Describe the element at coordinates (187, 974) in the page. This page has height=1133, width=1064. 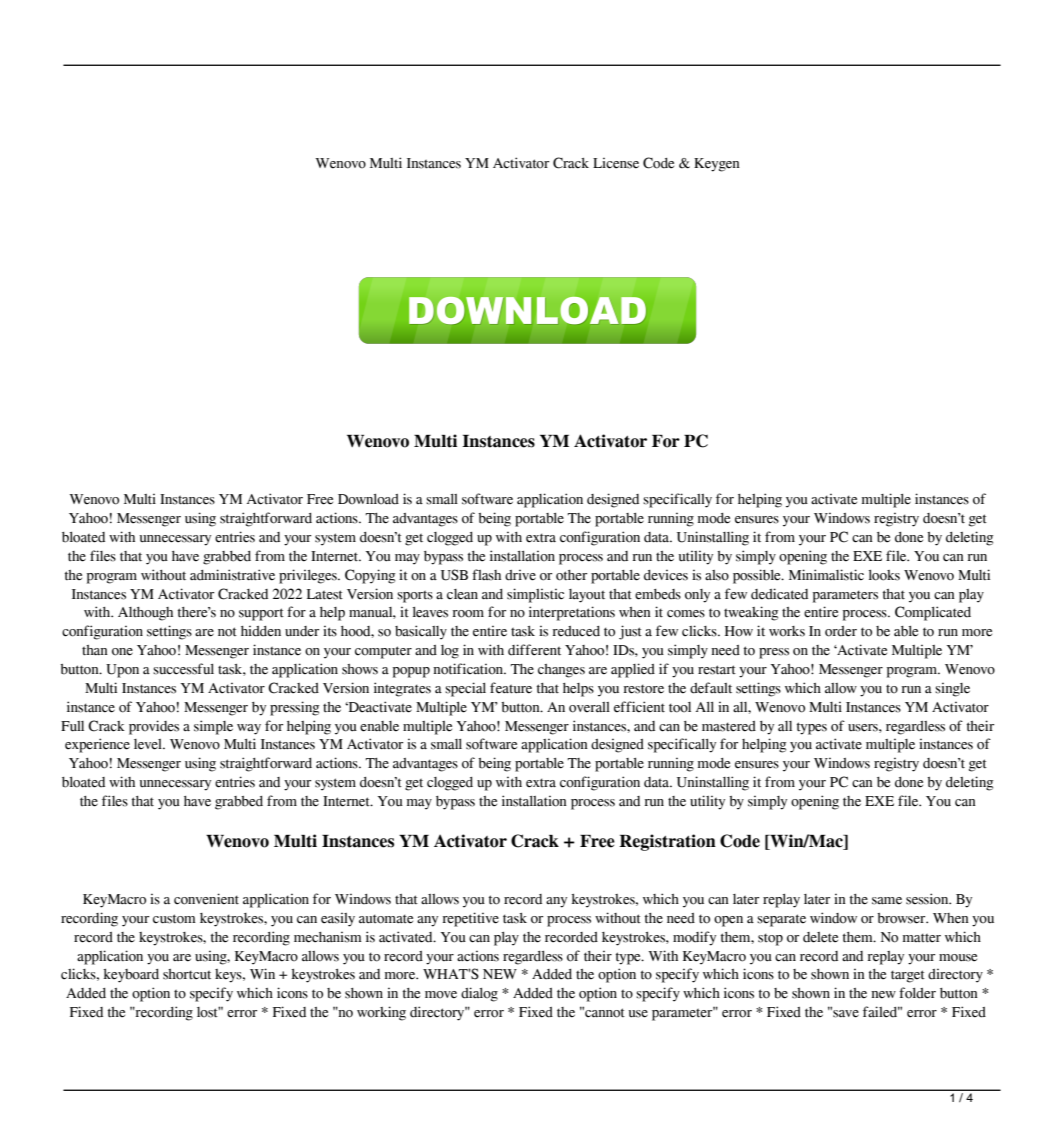
I see `shortcut` at that location.
